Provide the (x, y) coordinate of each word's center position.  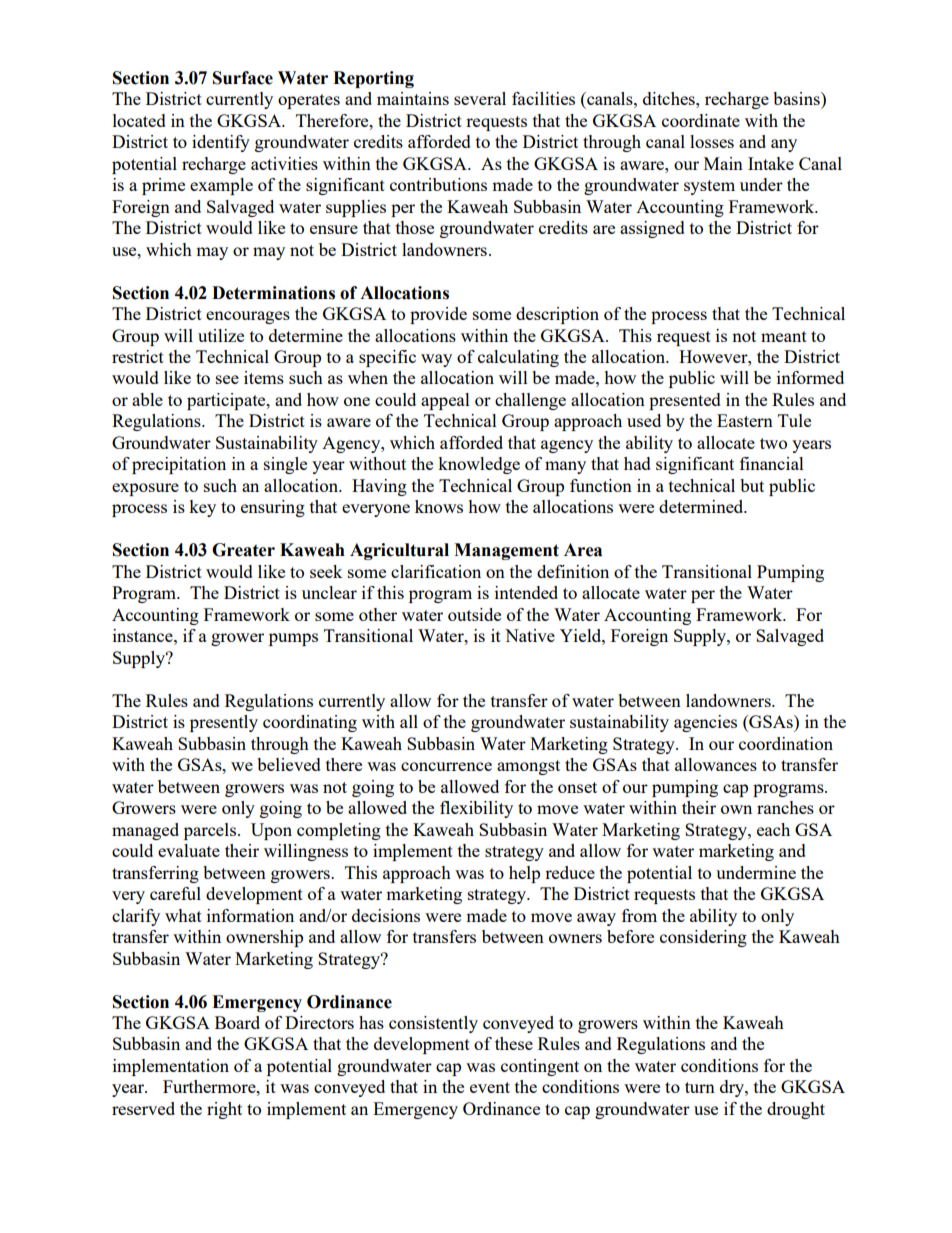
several (480, 98)
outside (474, 614)
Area (583, 550)
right (224, 1110)
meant (784, 336)
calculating (518, 358)
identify (221, 143)
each (773, 829)
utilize (221, 335)
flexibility (476, 809)
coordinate (701, 120)
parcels (210, 831)
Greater (243, 550)
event (490, 1087)
